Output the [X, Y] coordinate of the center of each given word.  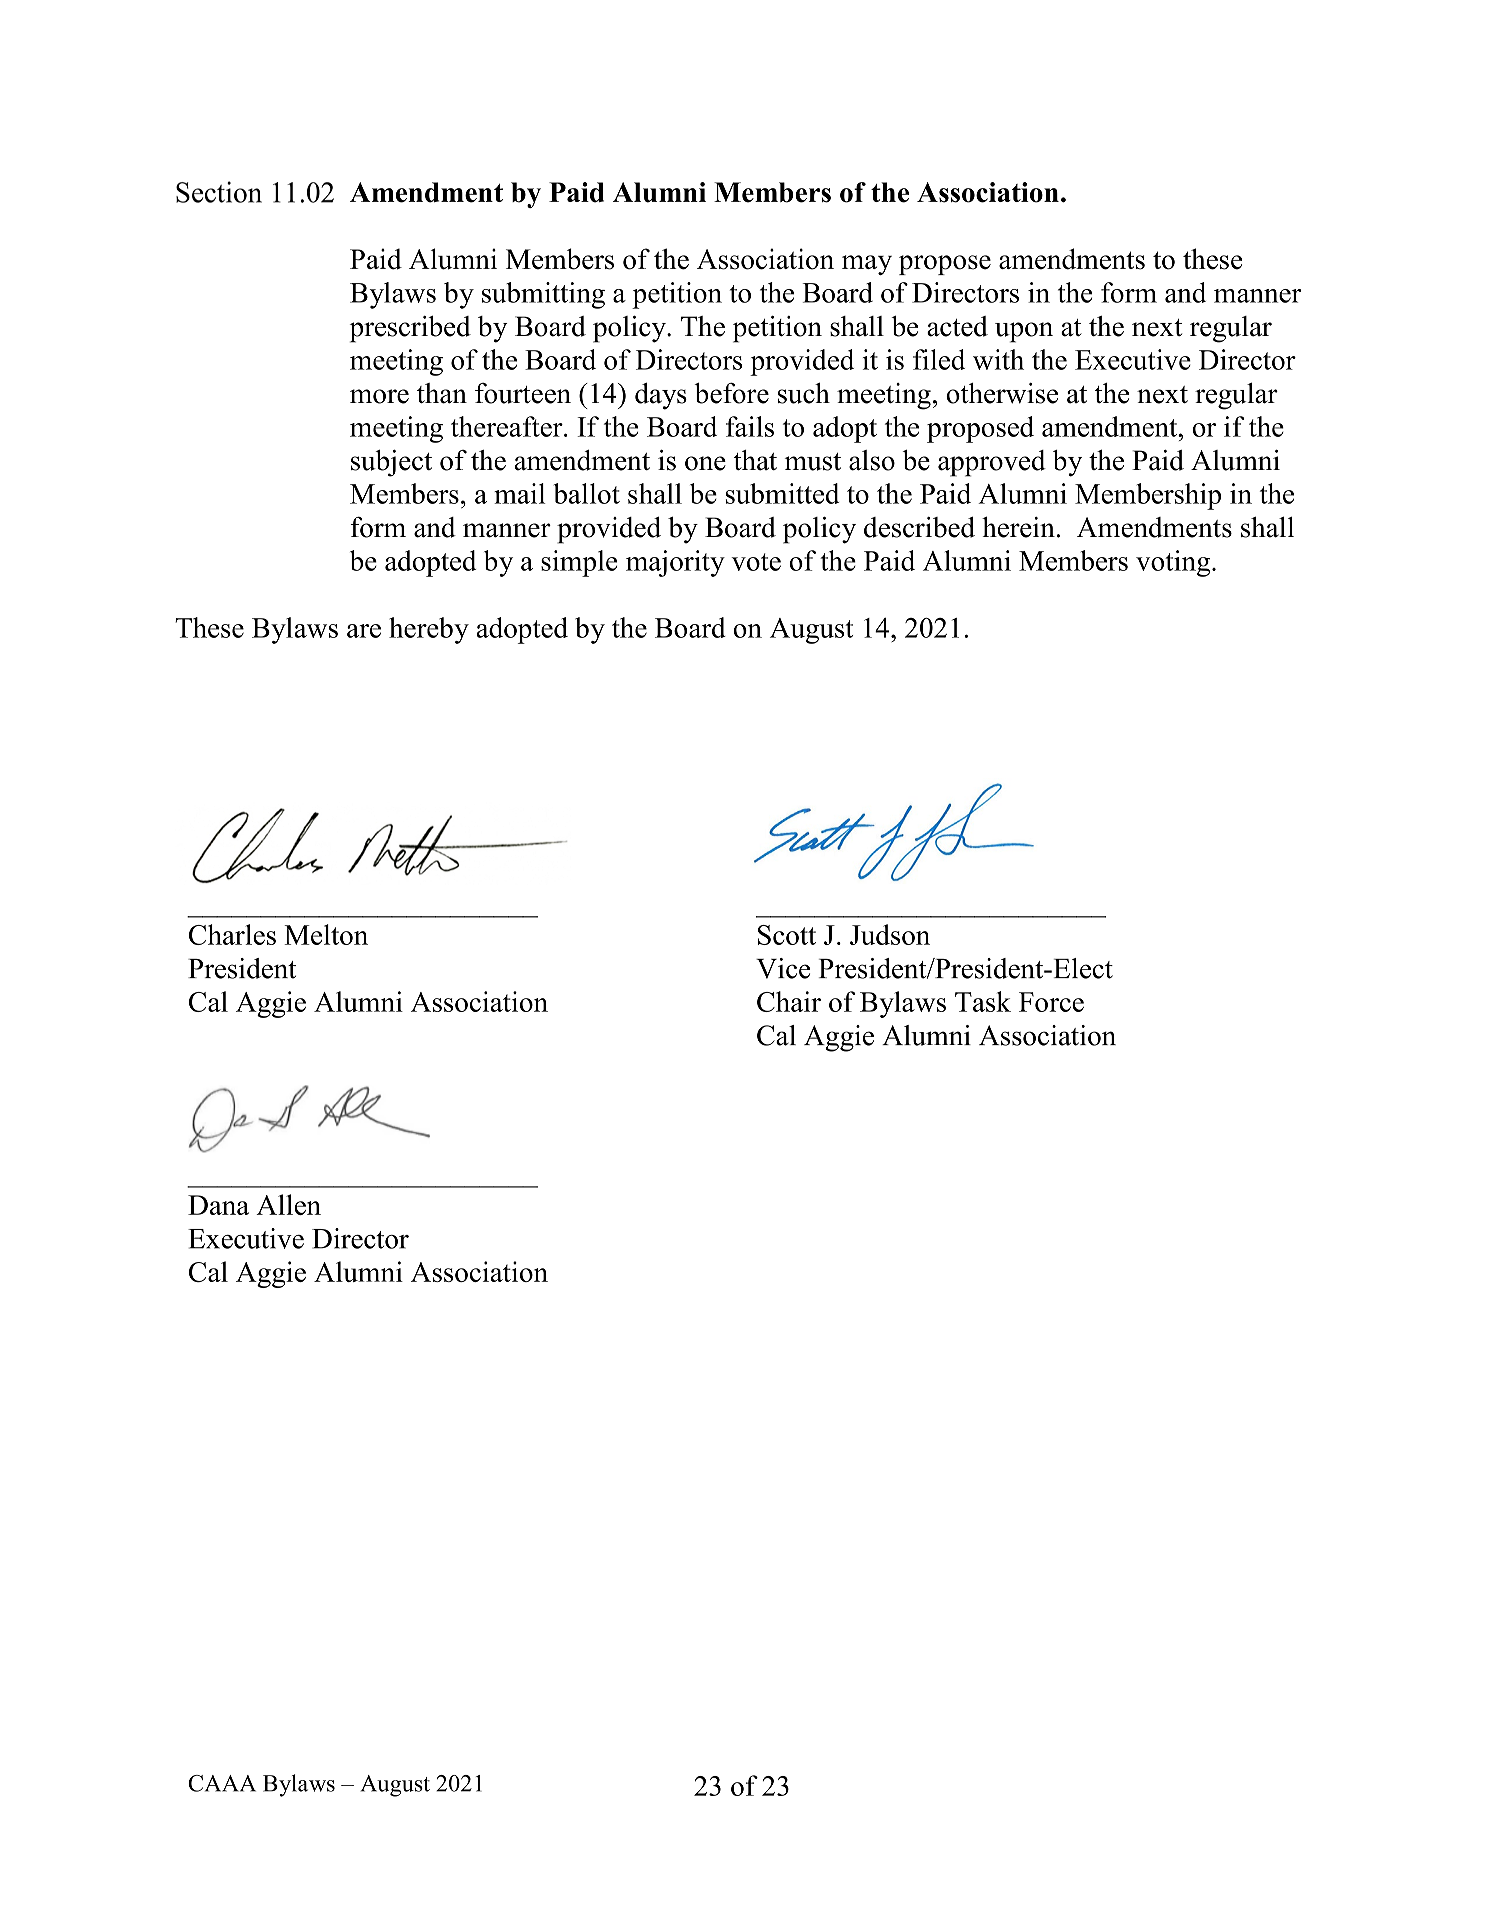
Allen [288, 1204]
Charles [232, 934]
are [364, 631]
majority [675, 563]
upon [1024, 332]
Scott [787, 935]
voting [1174, 563]
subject [391, 463]
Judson [890, 934]
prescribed [410, 329]
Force [1051, 1002]
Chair [789, 1001]
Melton [326, 934]
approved [992, 463]
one [705, 463]
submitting [543, 295]
